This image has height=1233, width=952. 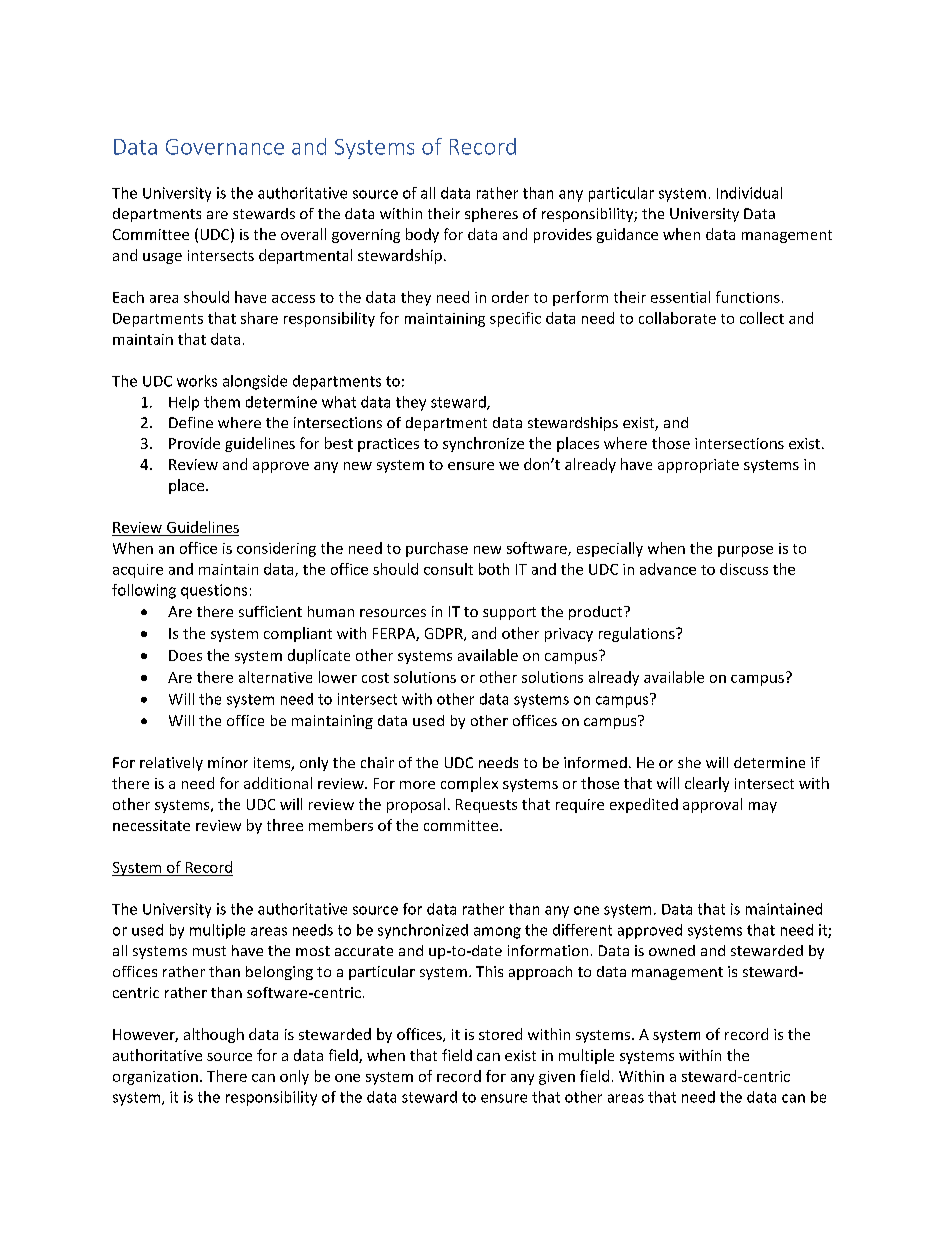 I want to click on Individual, so click(x=749, y=193).
